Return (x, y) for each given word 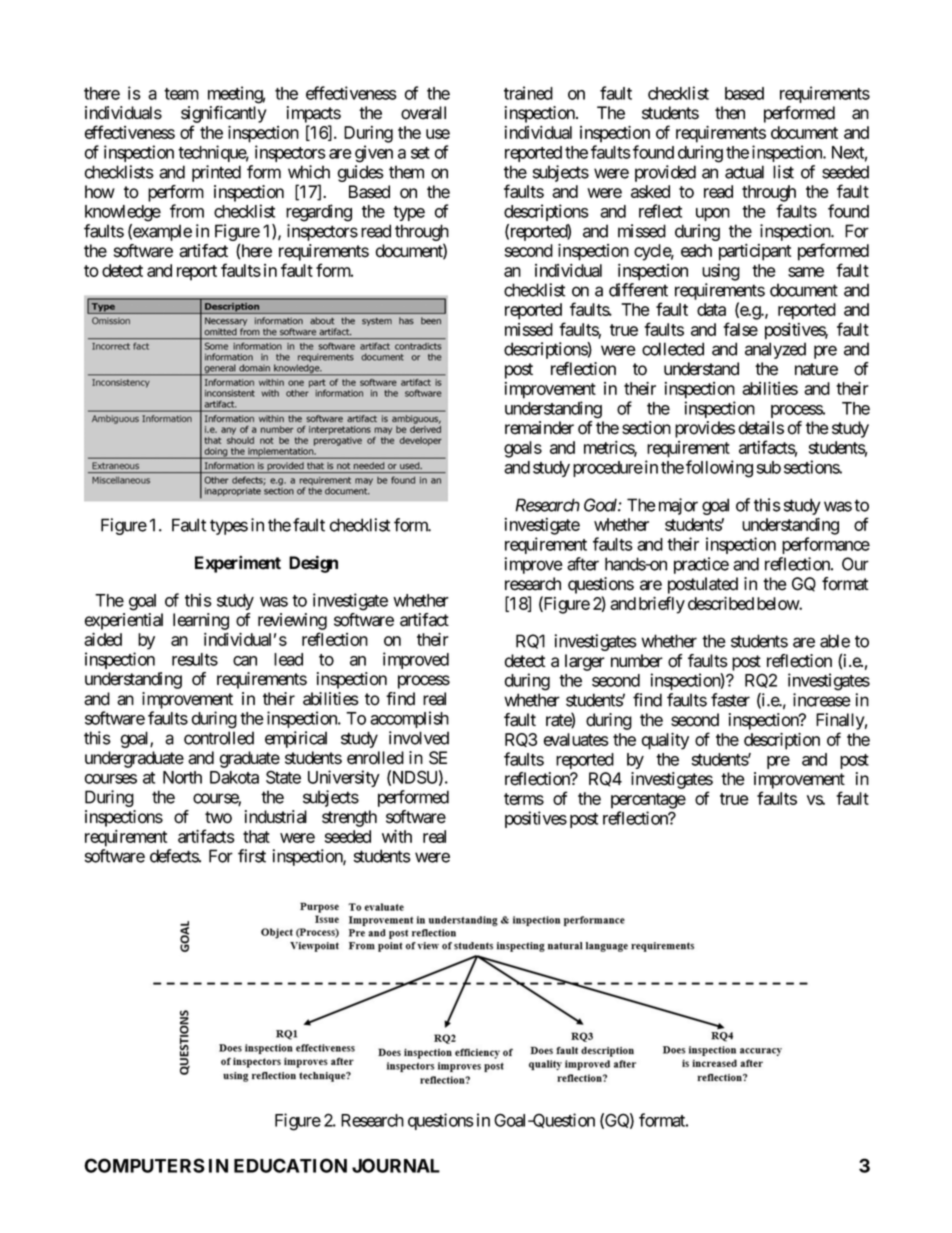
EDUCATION (290, 1165)
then (730, 113)
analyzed (775, 350)
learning (201, 621)
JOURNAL (396, 1165)
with (397, 836)
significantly (224, 114)
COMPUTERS (144, 1165)
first (252, 856)
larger (585, 662)
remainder (539, 428)
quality (665, 741)
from (187, 211)
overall (423, 113)
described (721, 603)
